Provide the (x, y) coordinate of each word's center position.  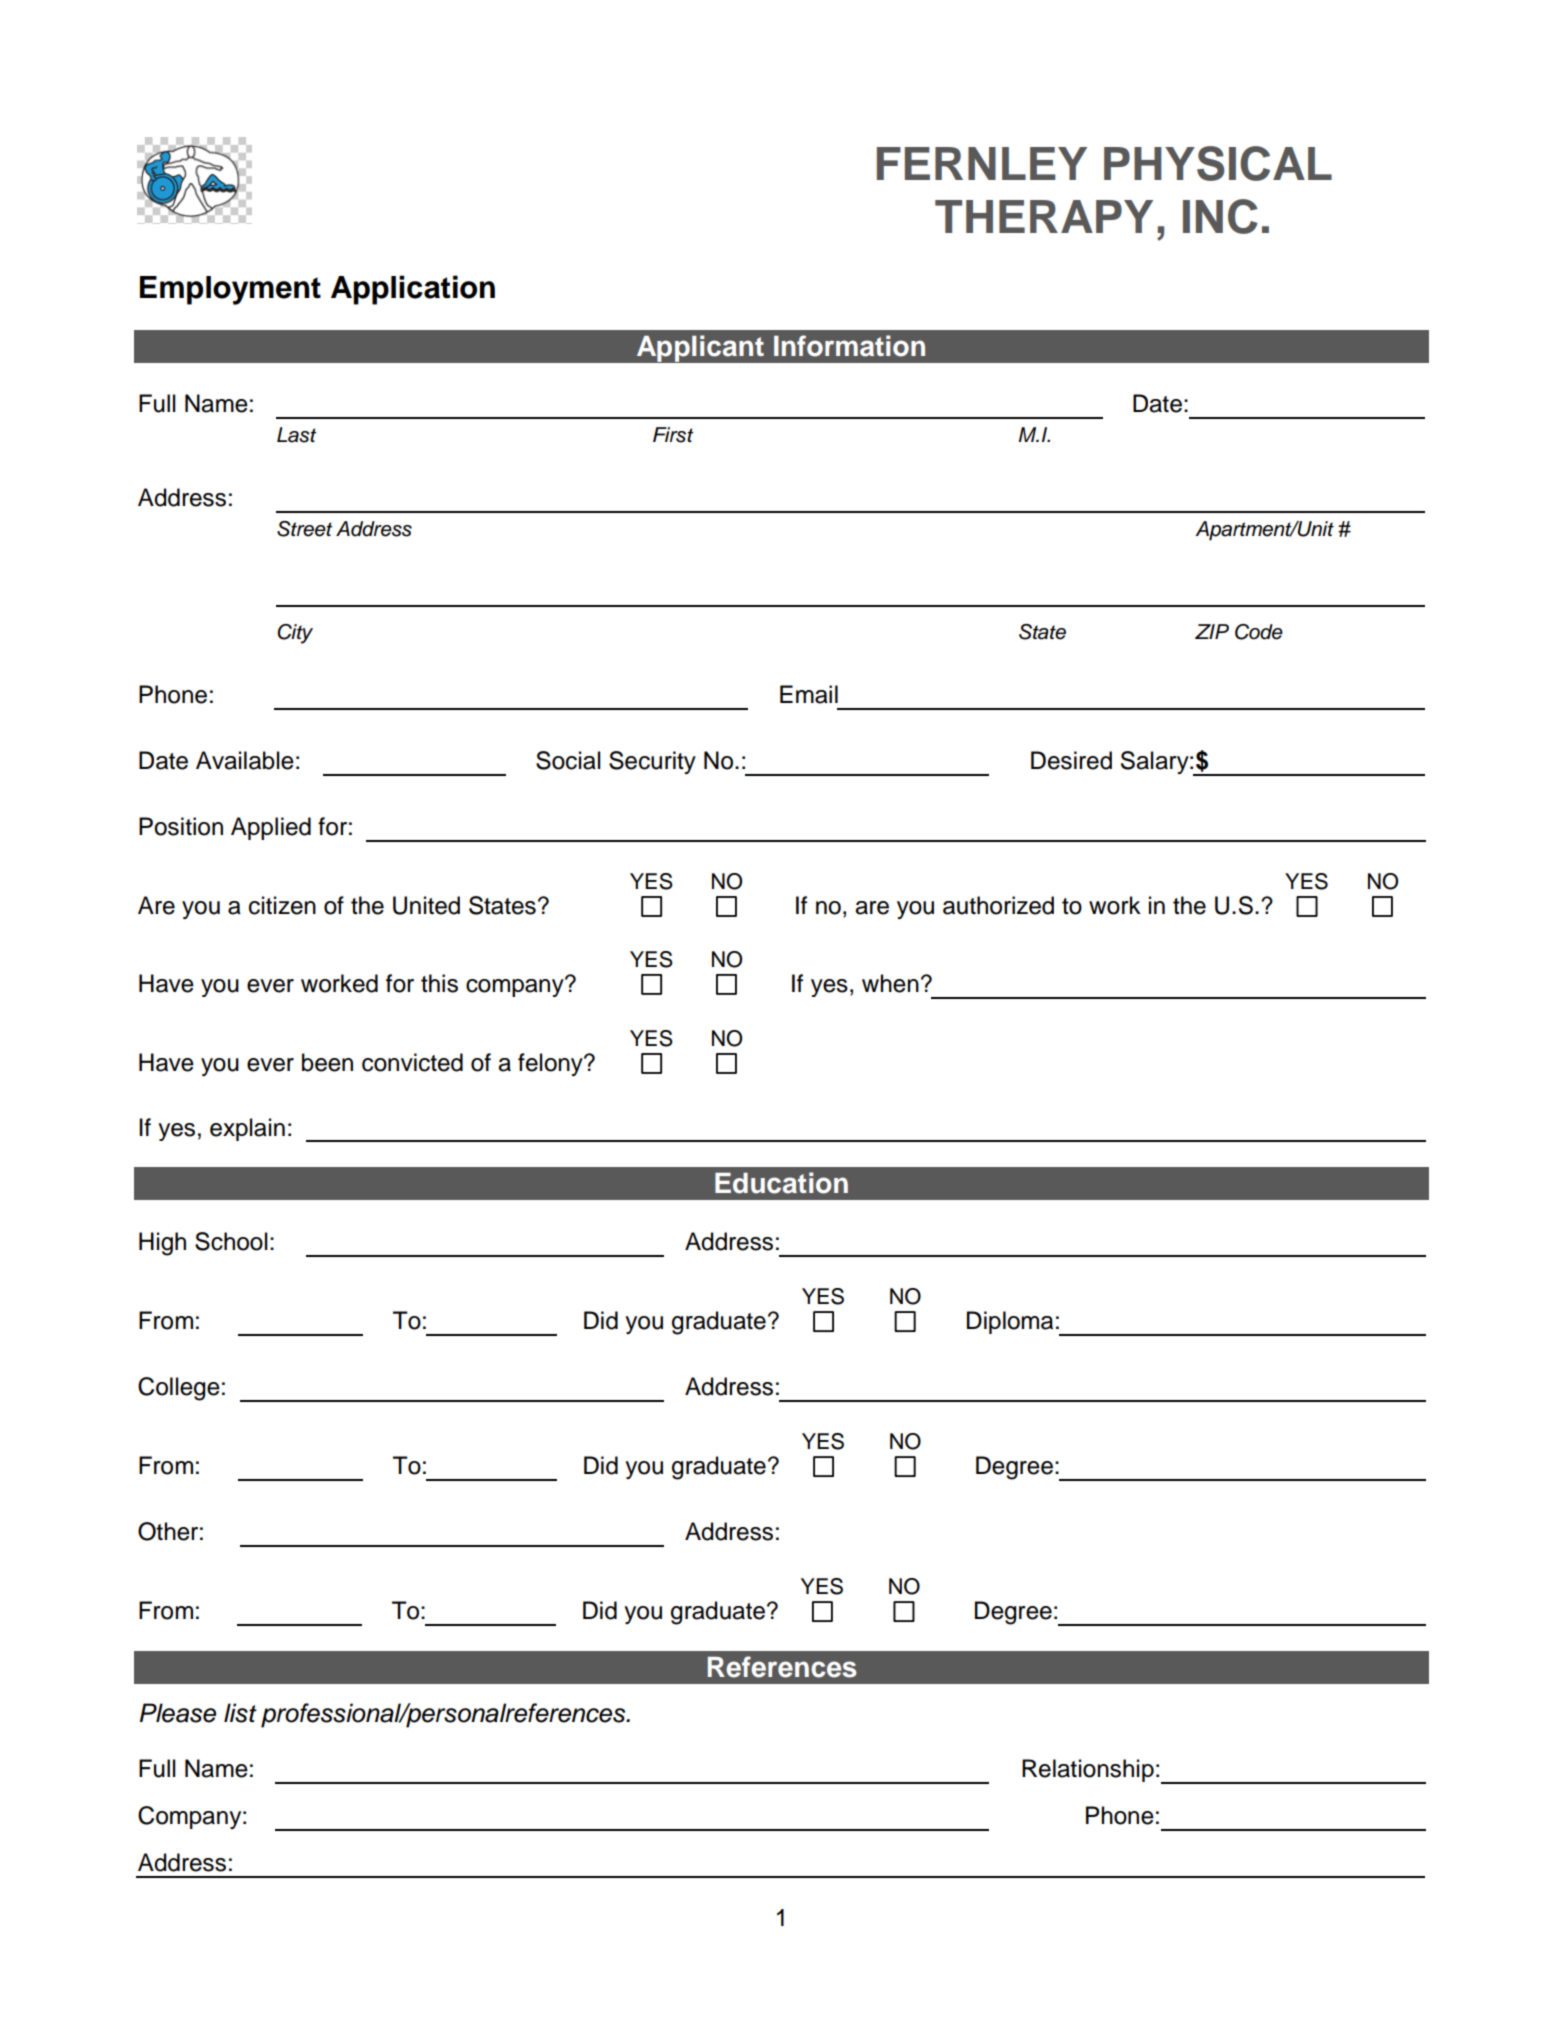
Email (809, 694)
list (240, 1713)
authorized (998, 905)
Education (781, 1183)
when (890, 983)
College (179, 1389)
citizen (282, 905)
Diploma (1010, 1322)
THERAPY (1044, 216)
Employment (230, 290)
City (295, 634)
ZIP (1212, 631)
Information (849, 346)
